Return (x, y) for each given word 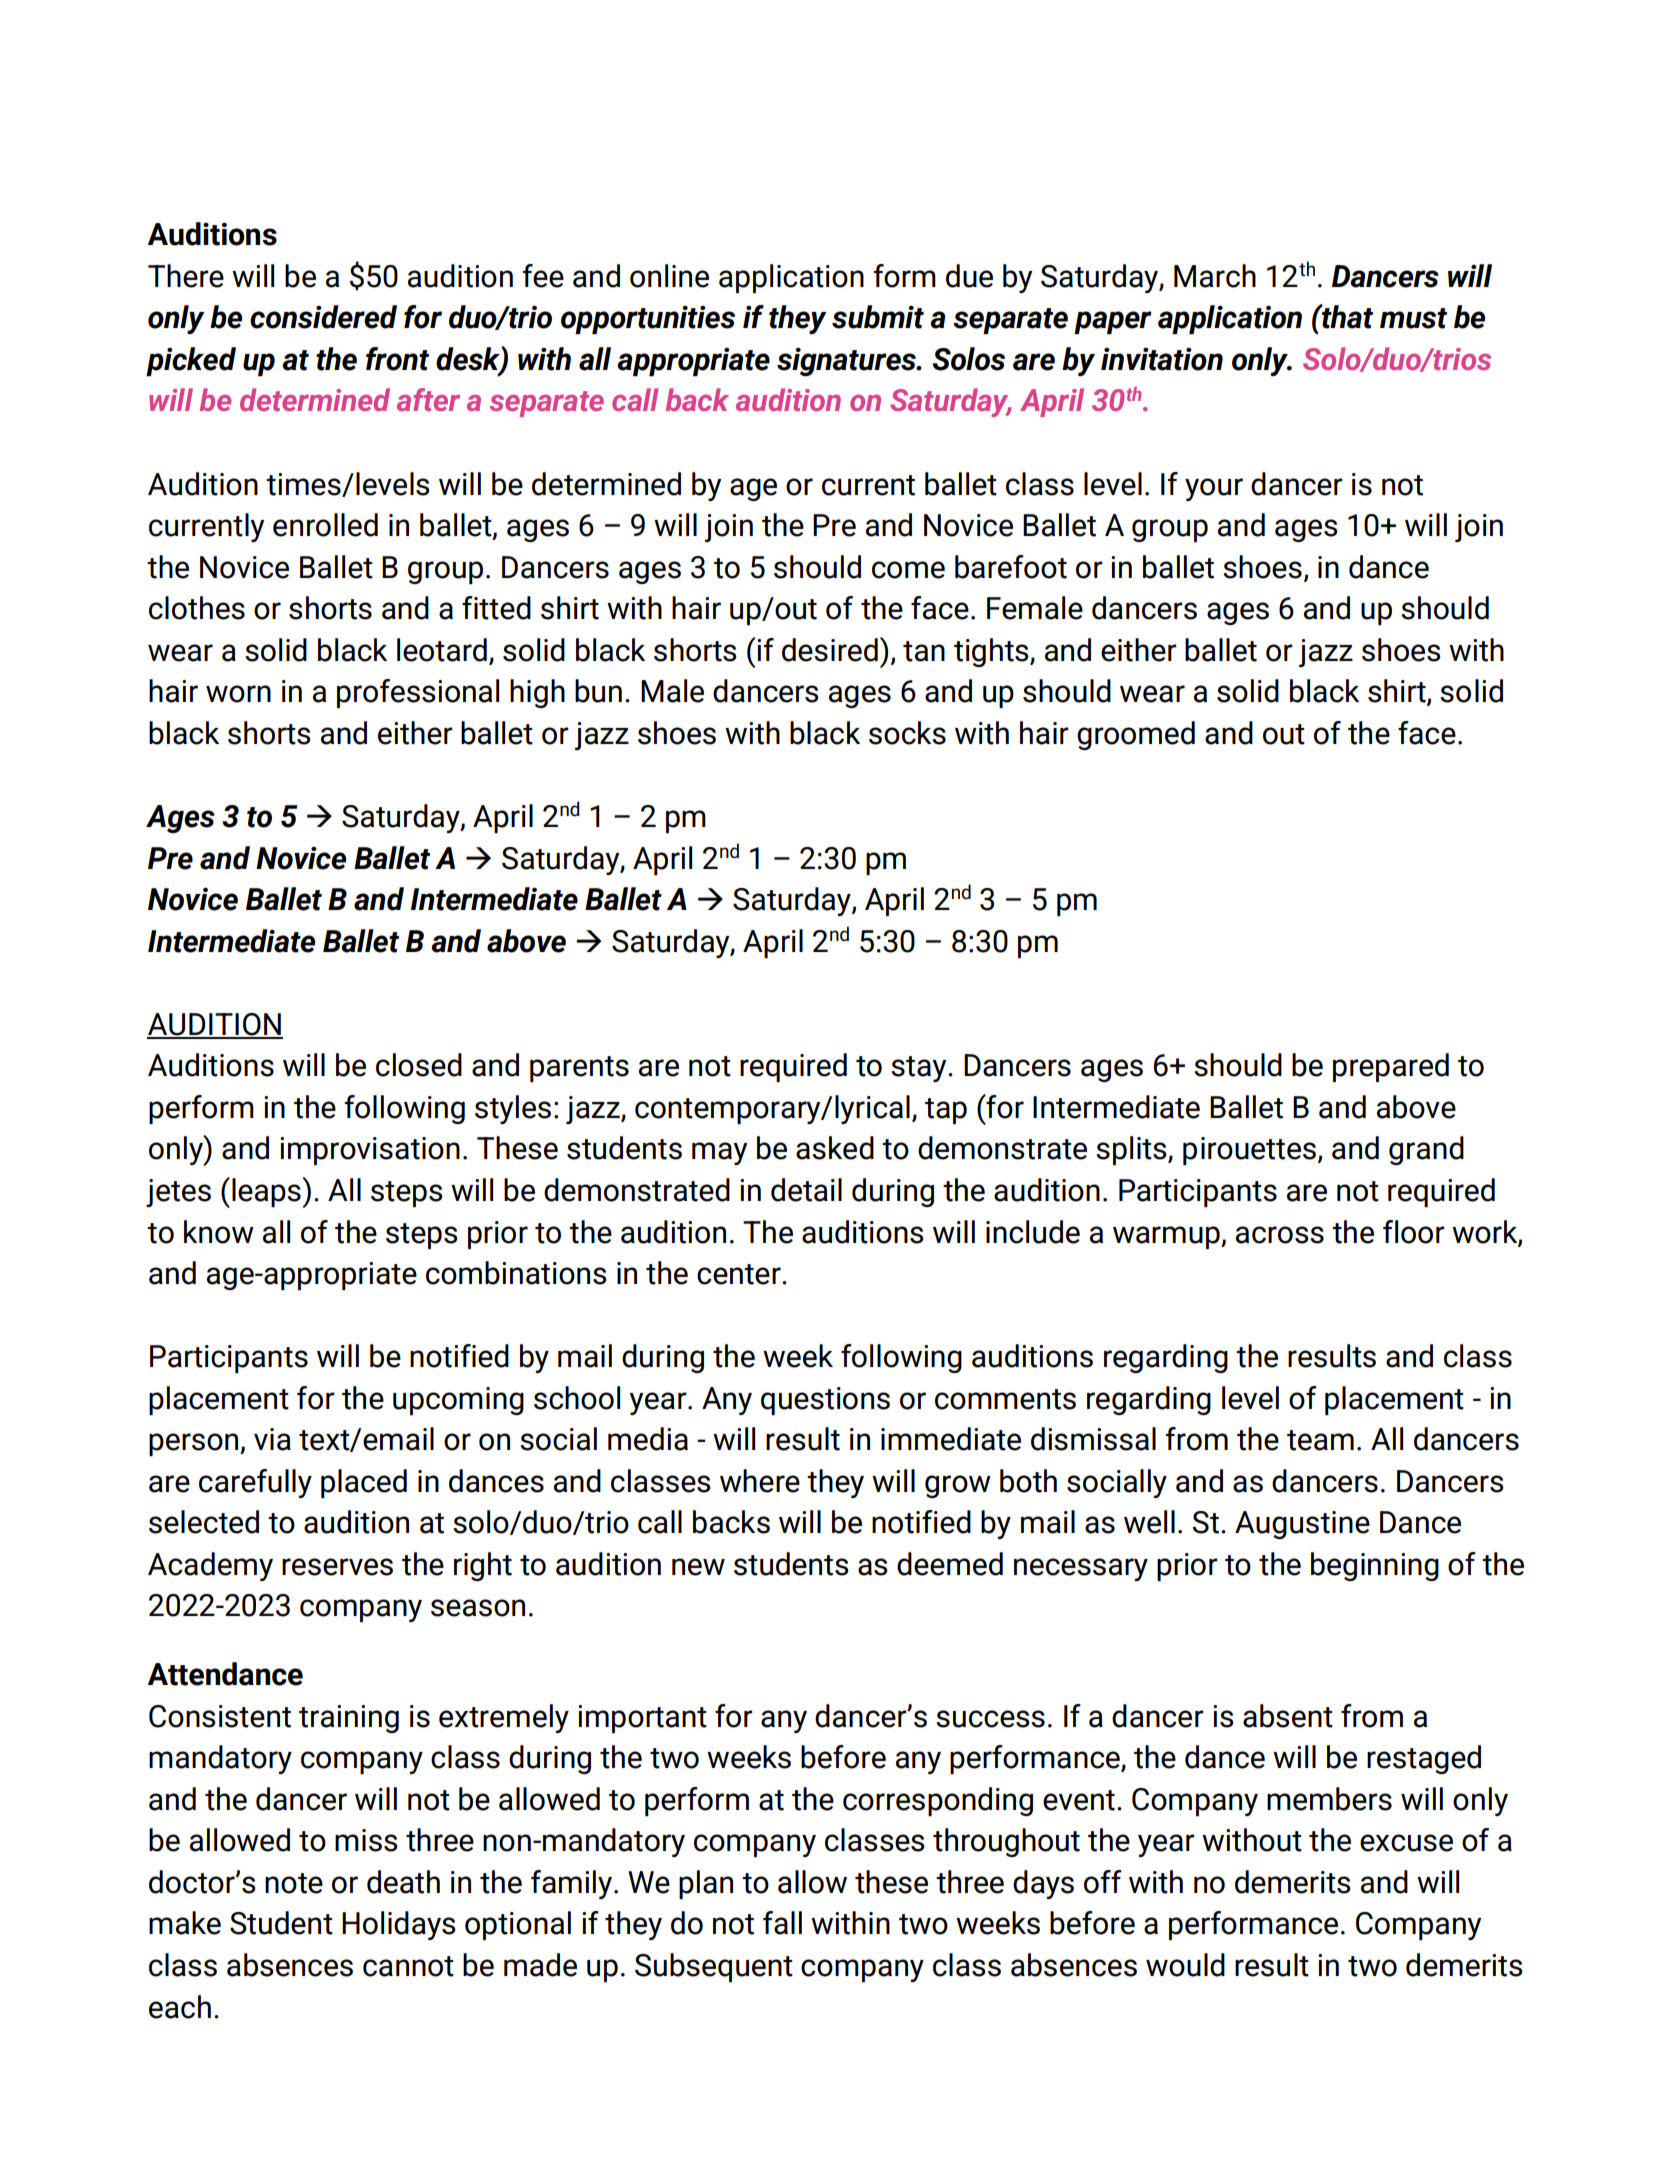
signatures (847, 362)
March (1215, 276)
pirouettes (1249, 1151)
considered (323, 317)
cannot (408, 1966)
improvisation (370, 1151)
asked (835, 1148)
